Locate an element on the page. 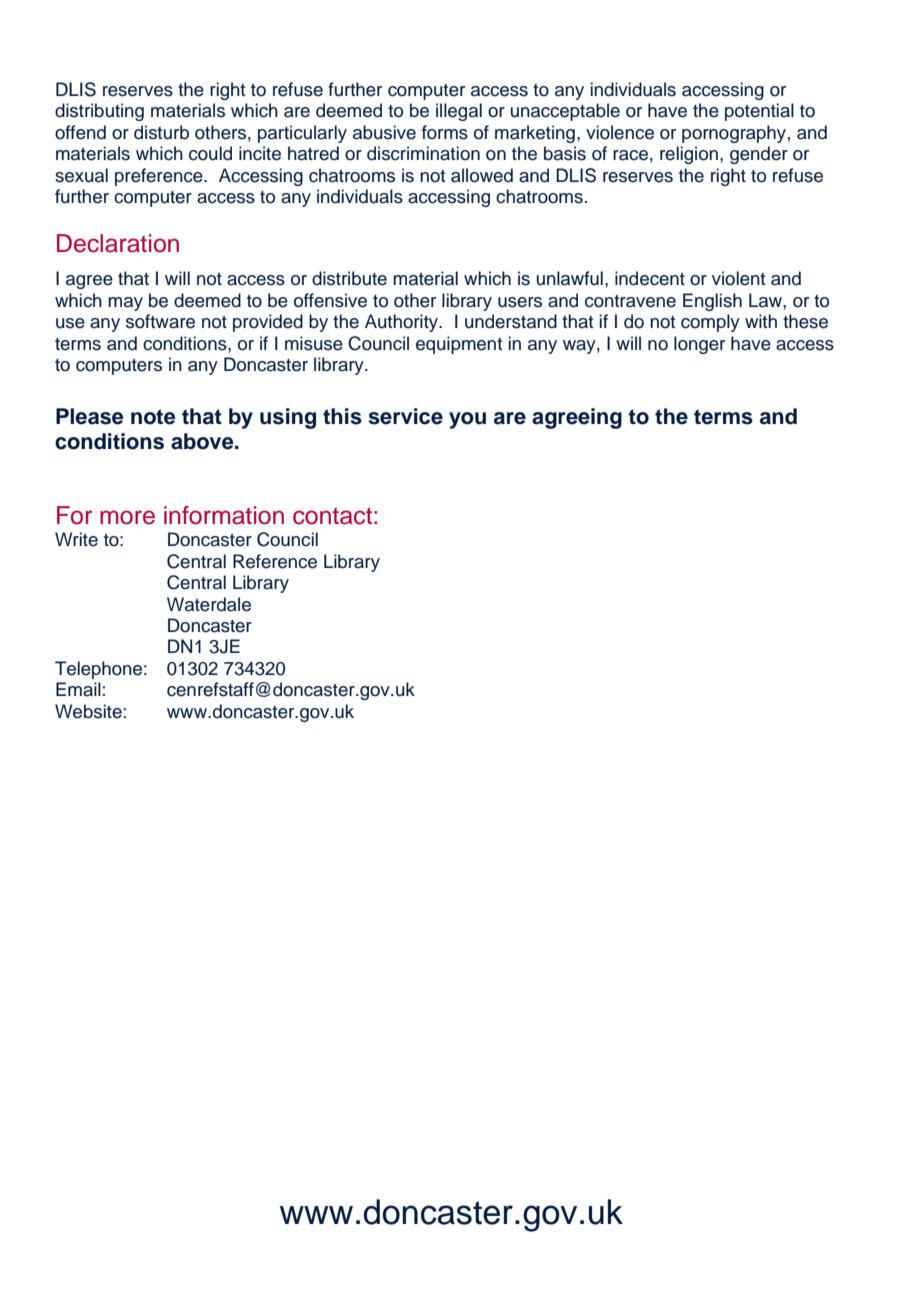 The height and width of the document is (1308, 924). Website is located at coordinates (88, 711).
